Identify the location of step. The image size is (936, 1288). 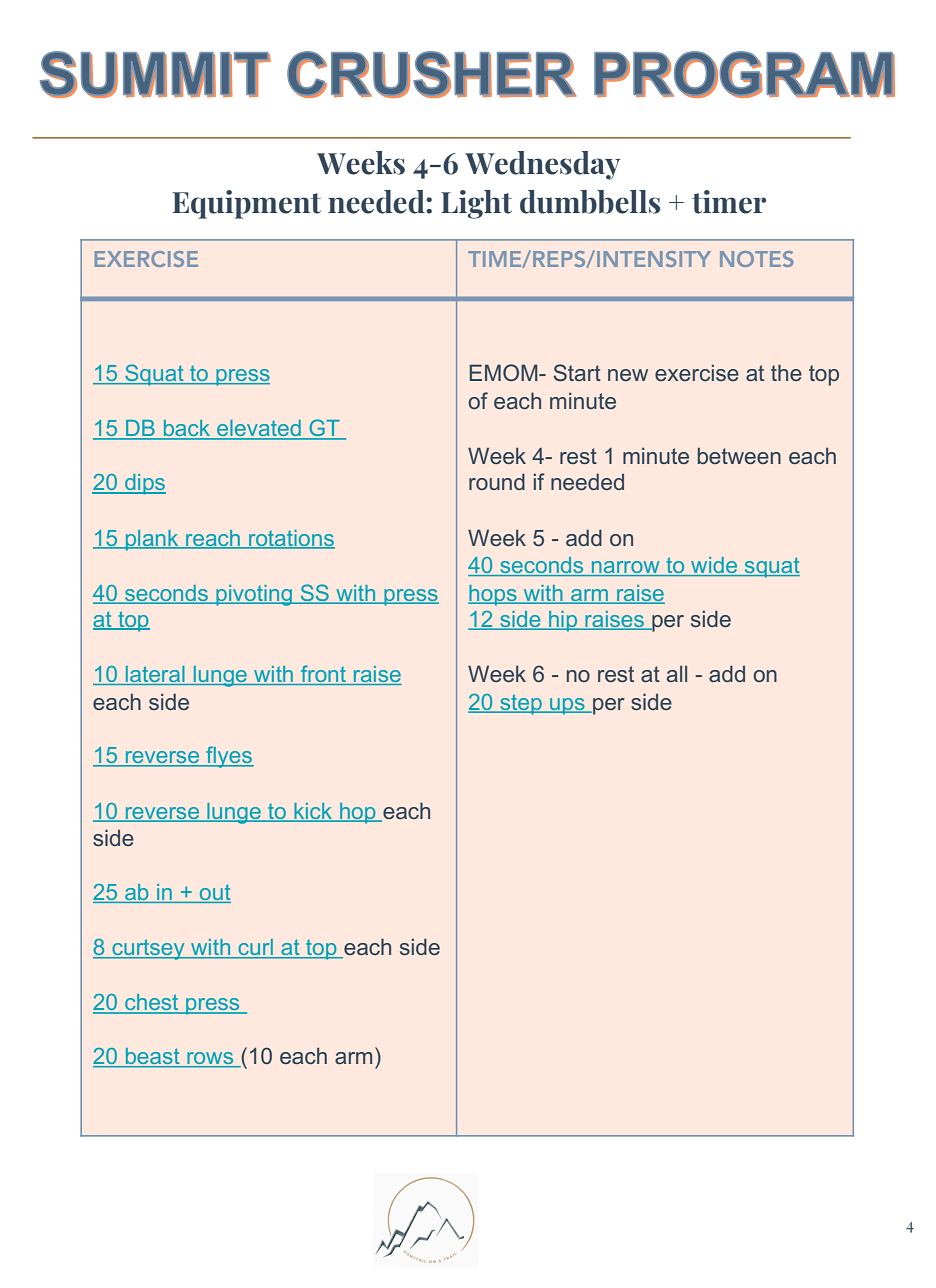
(521, 704).
